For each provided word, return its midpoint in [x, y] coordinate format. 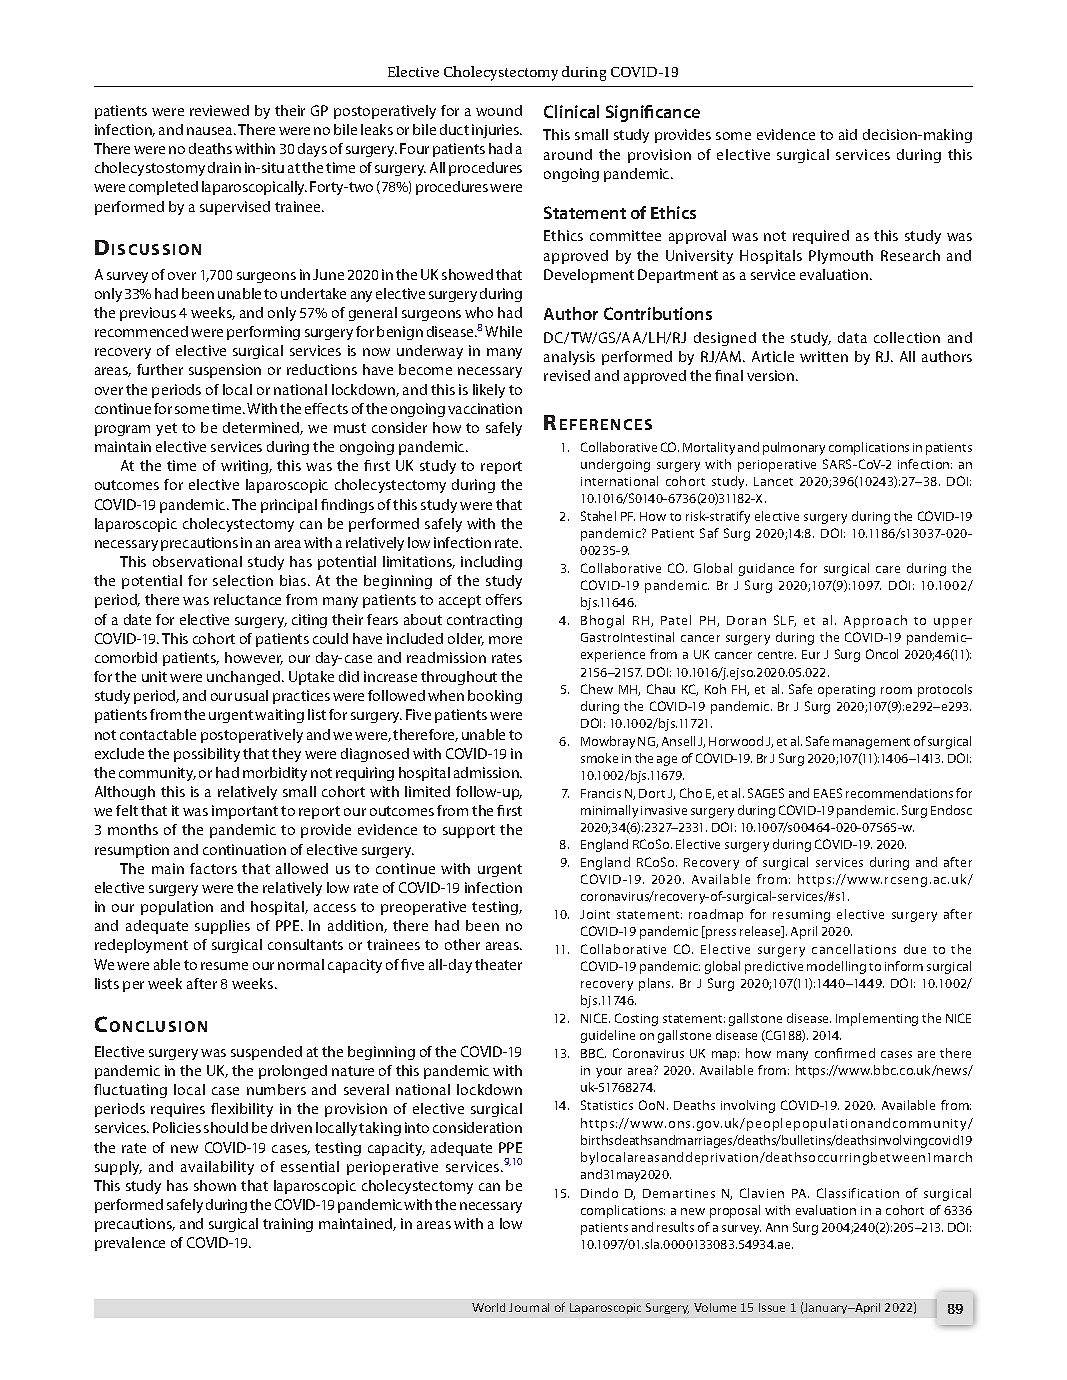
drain [224, 167]
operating [846, 691]
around [568, 154]
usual [251, 695]
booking [495, 697]
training [288, 1225]
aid [848, 134]
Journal [529, 1307]
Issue [772, 1307]
